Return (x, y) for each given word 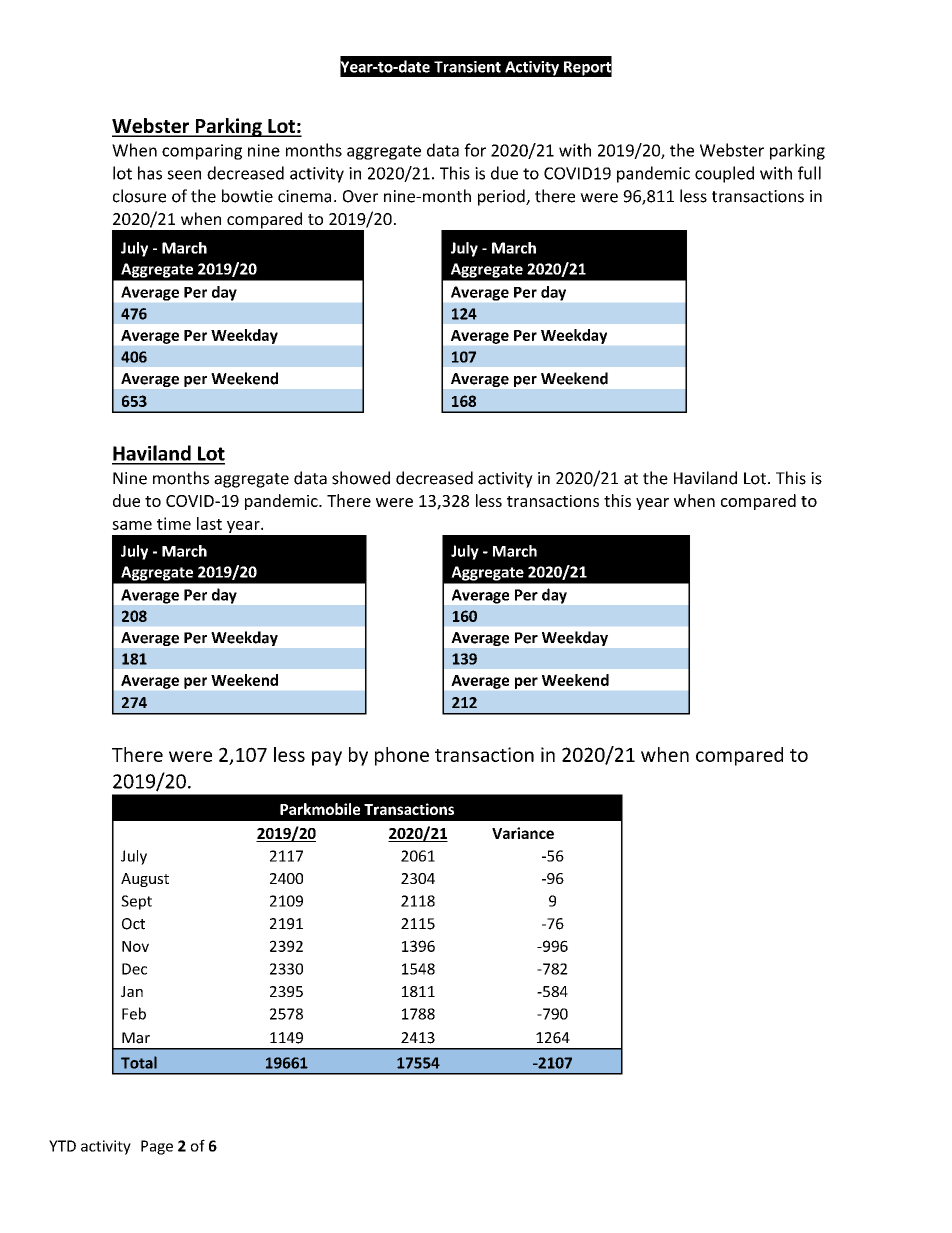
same (132, 525)
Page (157, 1147)
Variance (523, 833)
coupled (724, 174)
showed (361, 478)
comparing (202, 152)
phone (402, 756)
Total (139, 1062)
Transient (467, 67)
